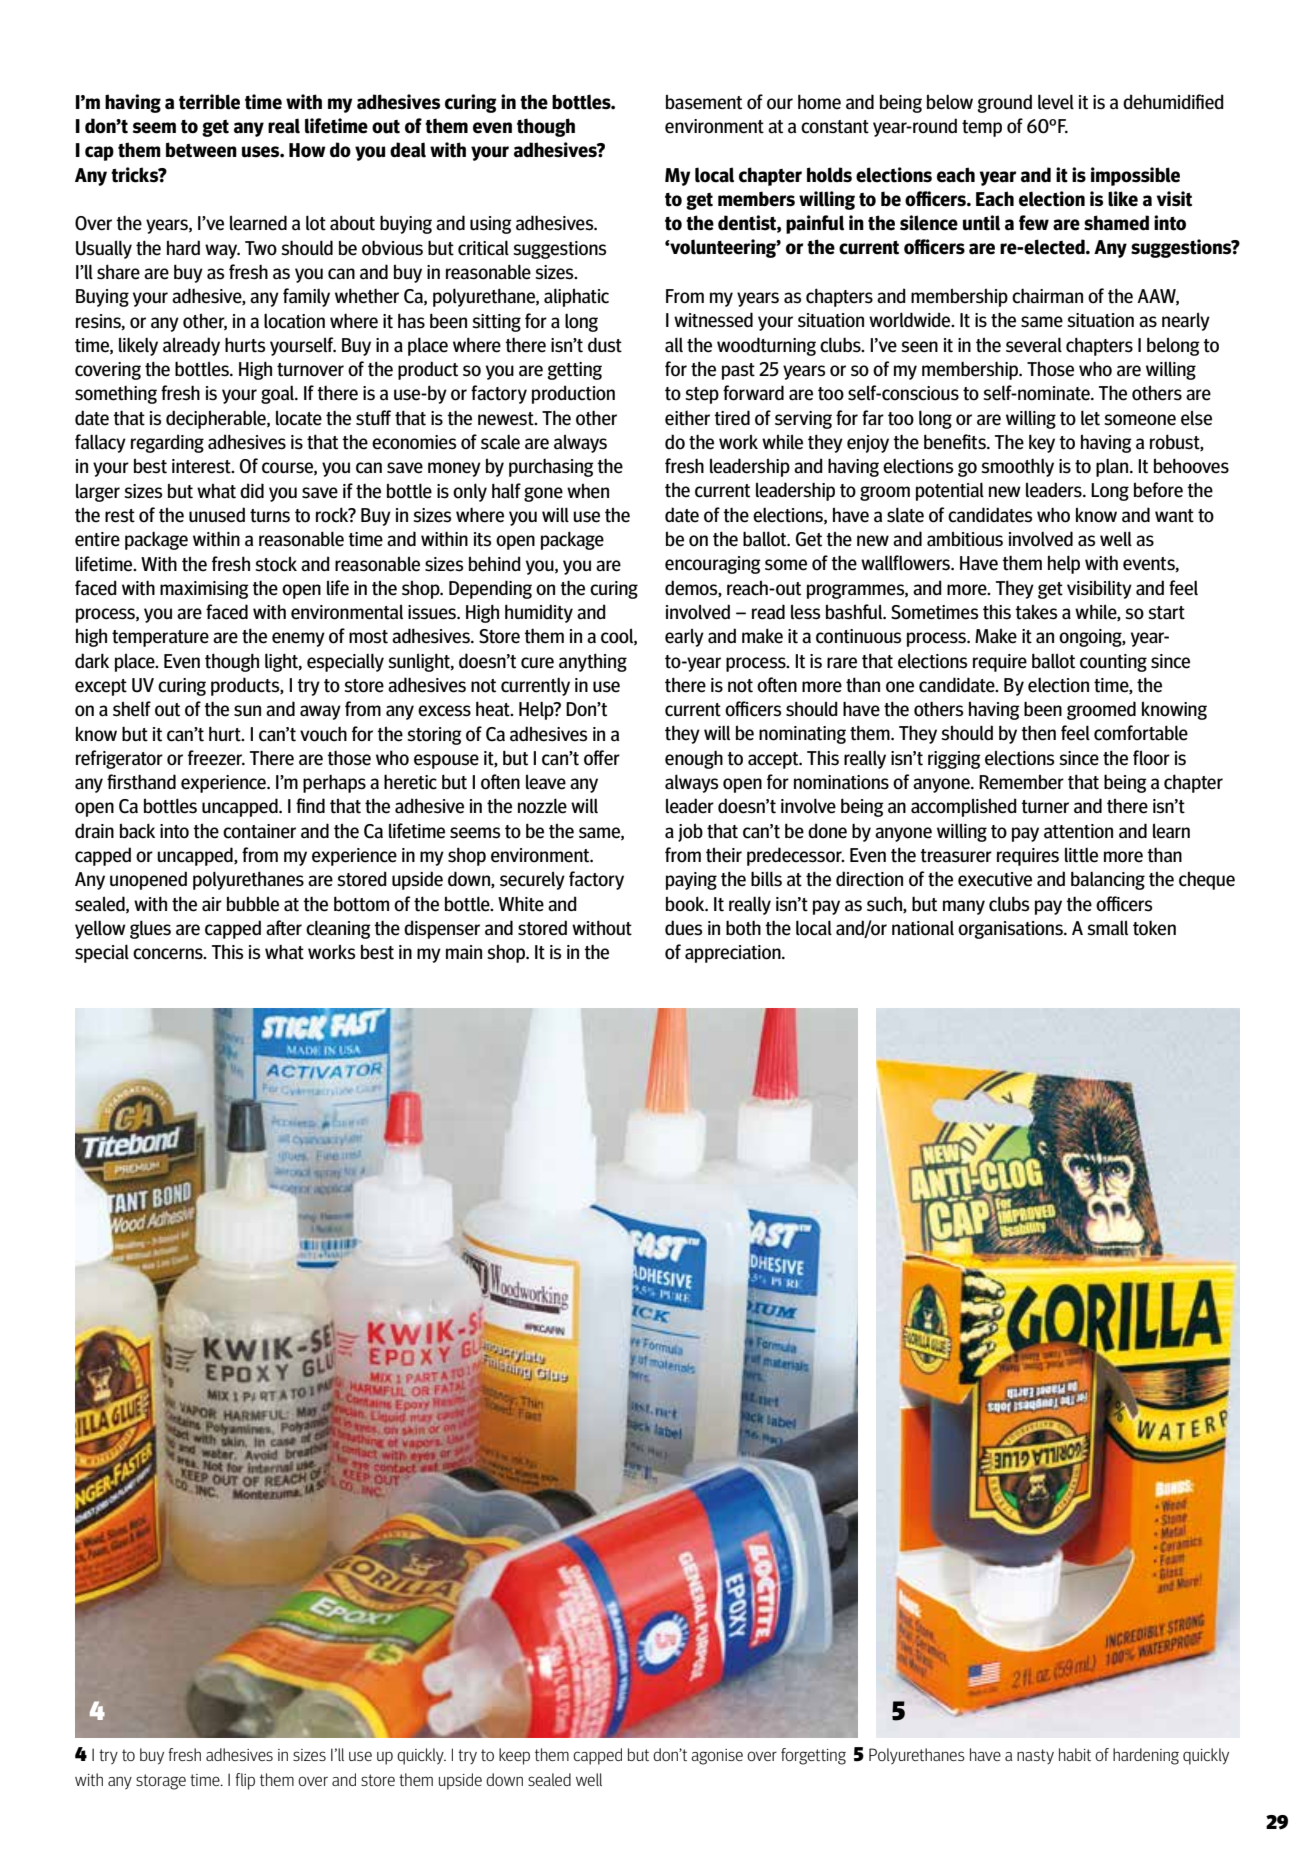 This screenshot has width=1315, height=1860. Describe the element at coordinates (169, 954) in the screenshot. I see `concerns` at that location.
